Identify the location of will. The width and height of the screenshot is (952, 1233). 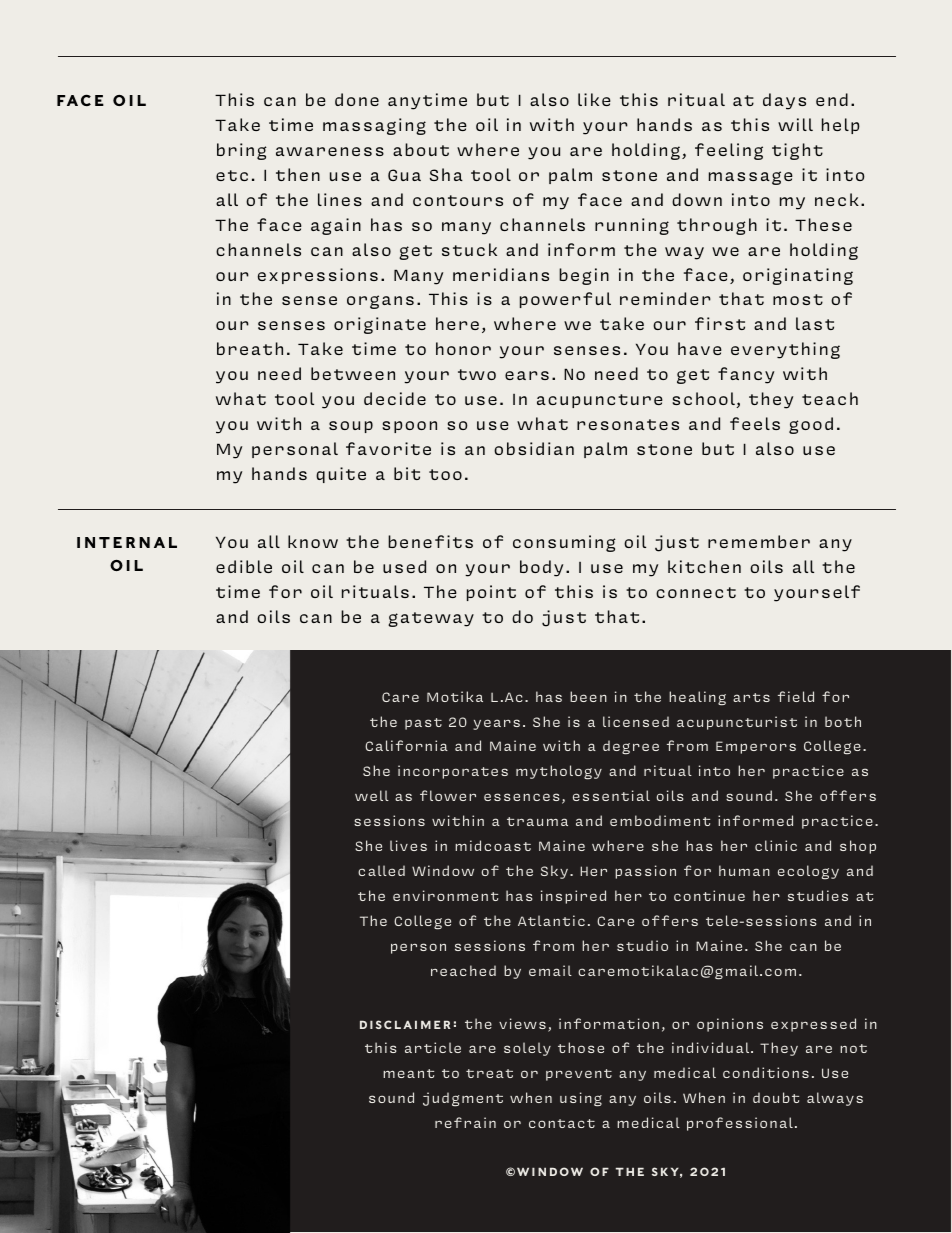
(795, 124).
